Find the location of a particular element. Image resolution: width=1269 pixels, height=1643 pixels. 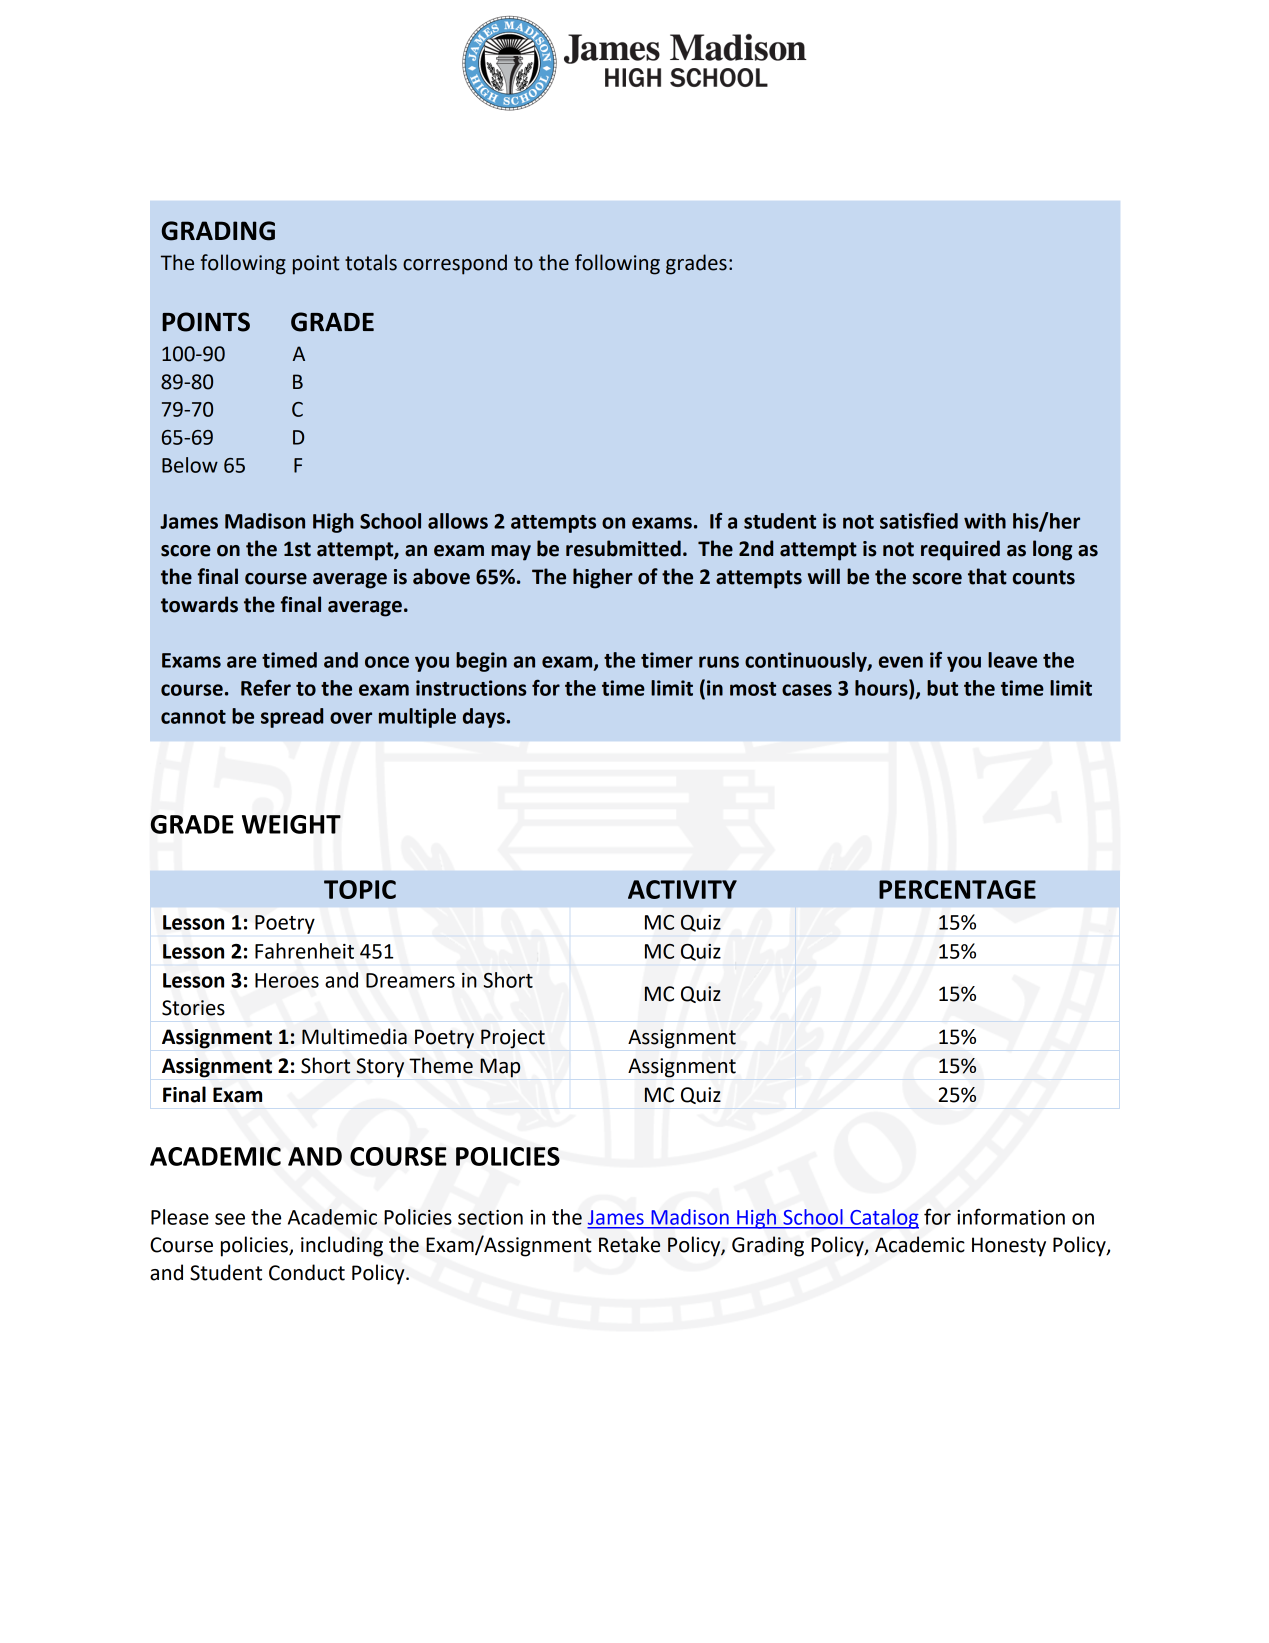

correspond is located at coordinates (455, 264).
